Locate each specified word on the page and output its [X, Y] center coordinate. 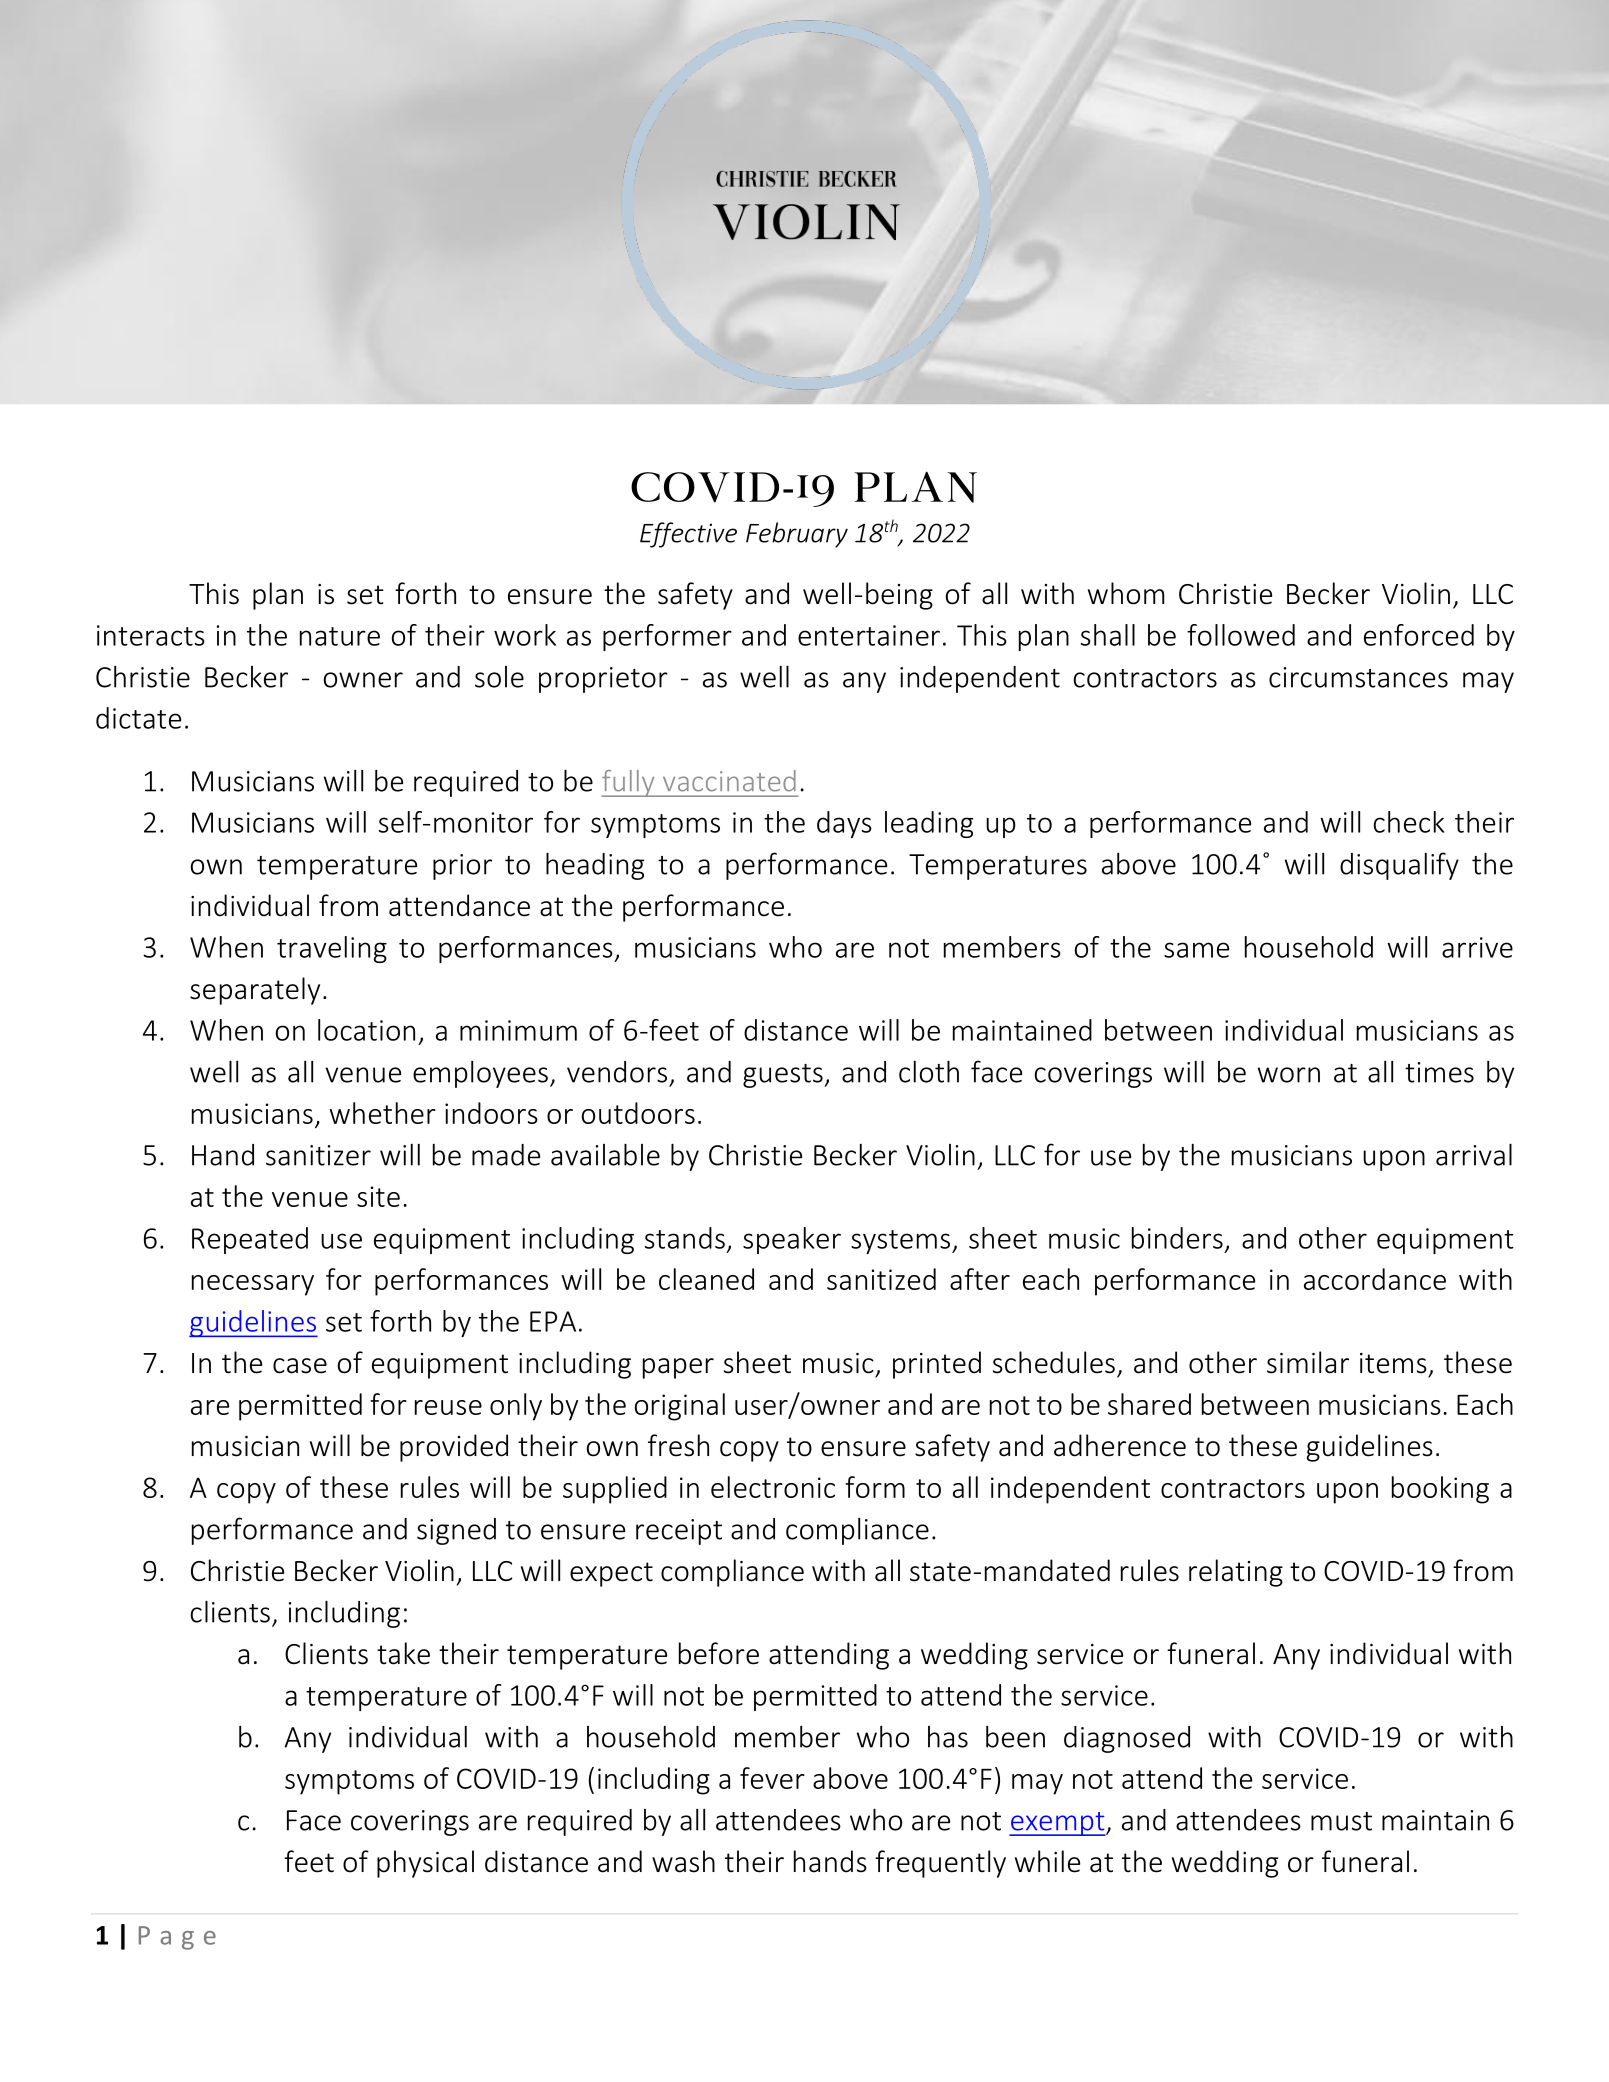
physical [425, 1864]
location [366, 1030]
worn [1289, 1075]
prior [462, 867]
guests [784, 1076]
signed [456, 1531]
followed [1241, 635]
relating [1236, 1573]
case [300, 1366]
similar [1308, 1362]
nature [340, 636]
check [1409, 822]
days [844, 824]
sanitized [881, 1279]
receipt [679, 1532]
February [797, 535]
